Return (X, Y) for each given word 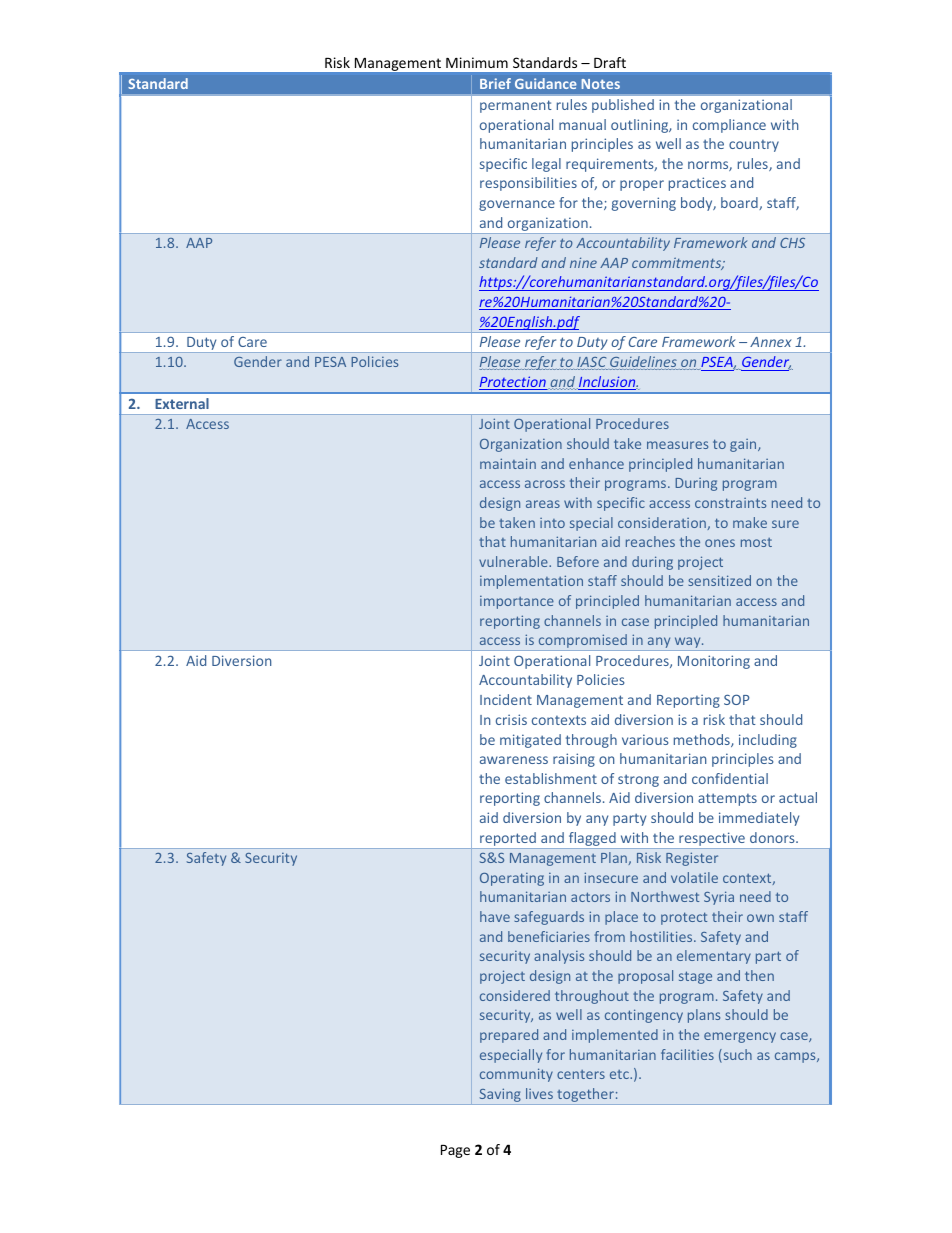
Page (455, 1151)
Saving (500, 1096)
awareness (514, 760)
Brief (495, 83)
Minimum (477, 62)
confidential (730, 778)
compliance (729, 126)
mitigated (530, 741)
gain (744, 445)
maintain (508, 463)
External (182, 403)
